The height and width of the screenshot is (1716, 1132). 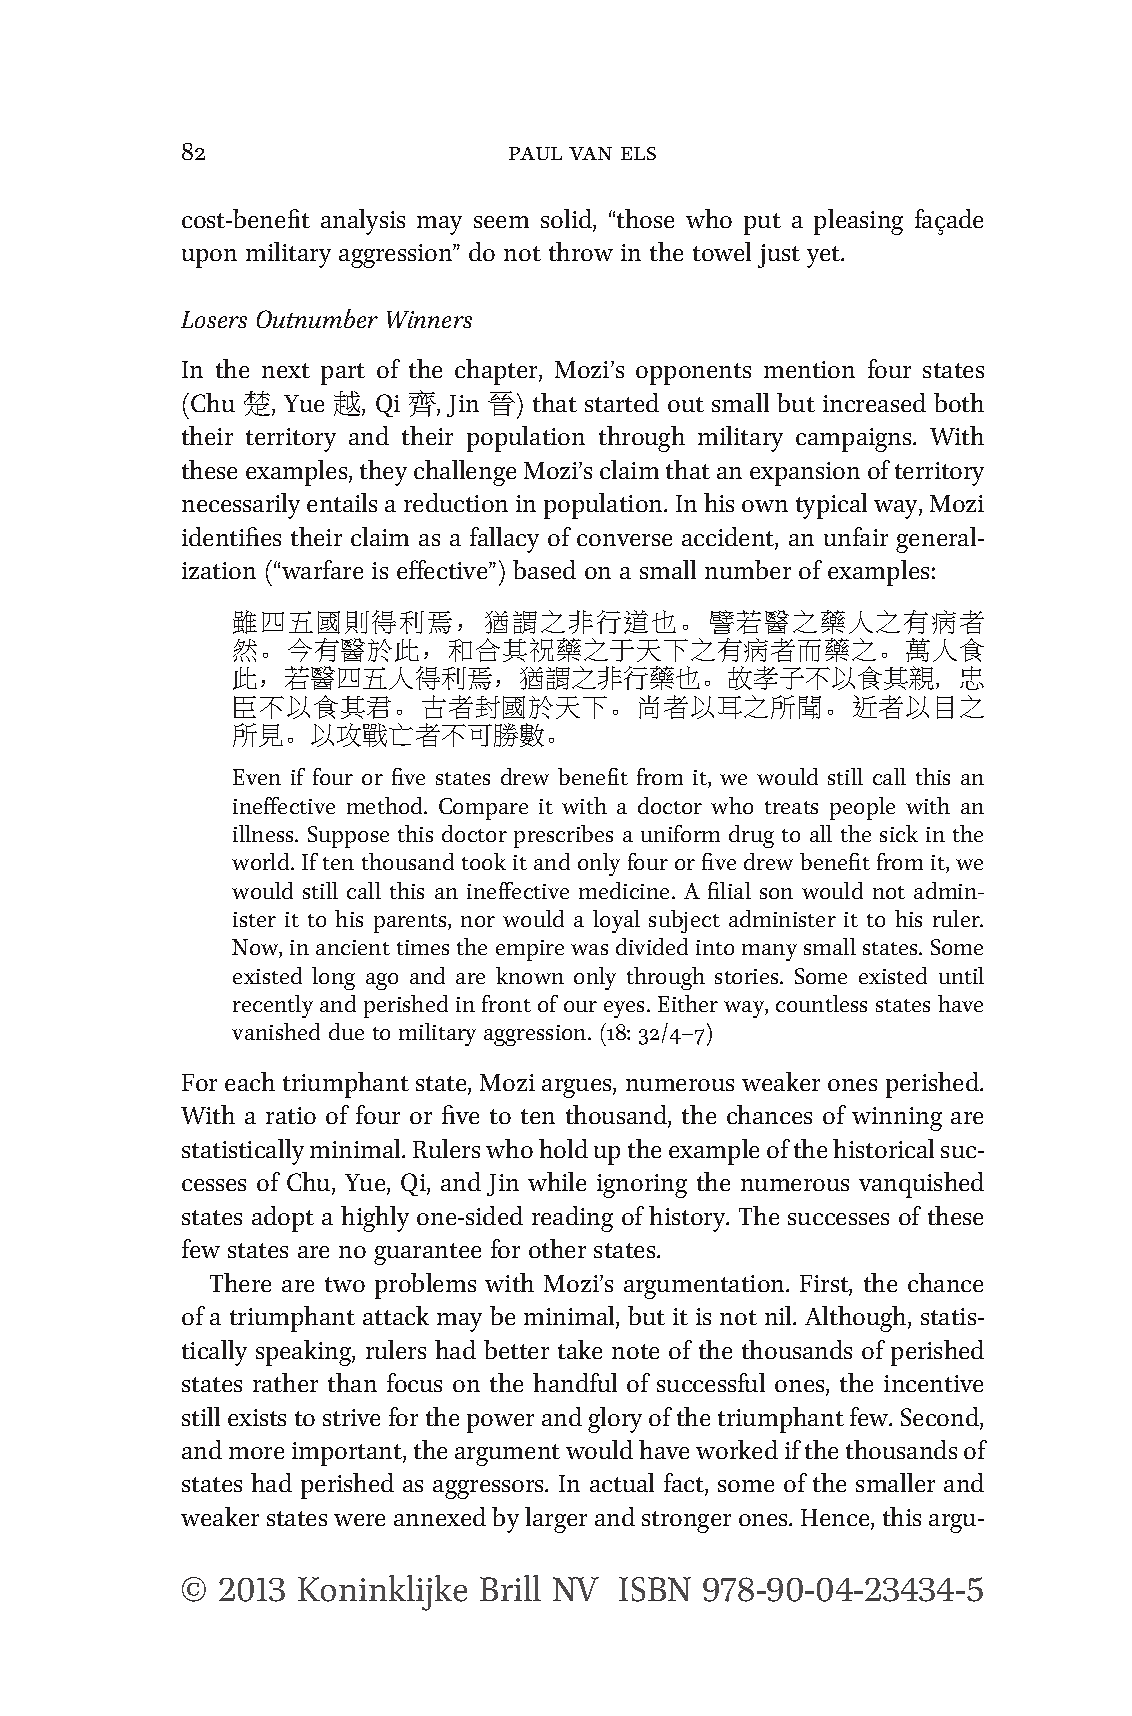 I want to click on Hence, so click(x=836, y=1519).
